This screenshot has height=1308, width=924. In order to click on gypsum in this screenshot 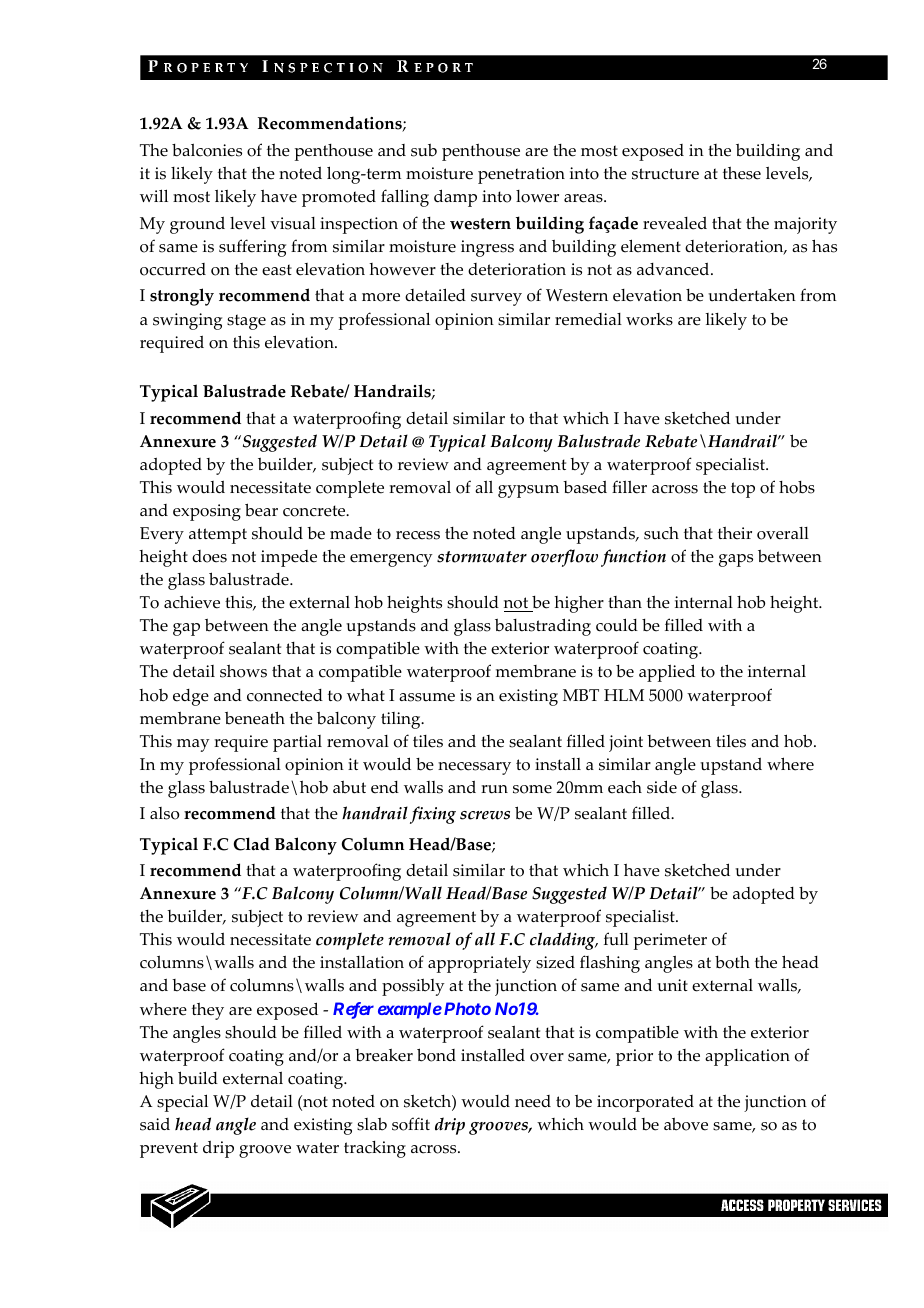, I will do `click(528, 491)`.
